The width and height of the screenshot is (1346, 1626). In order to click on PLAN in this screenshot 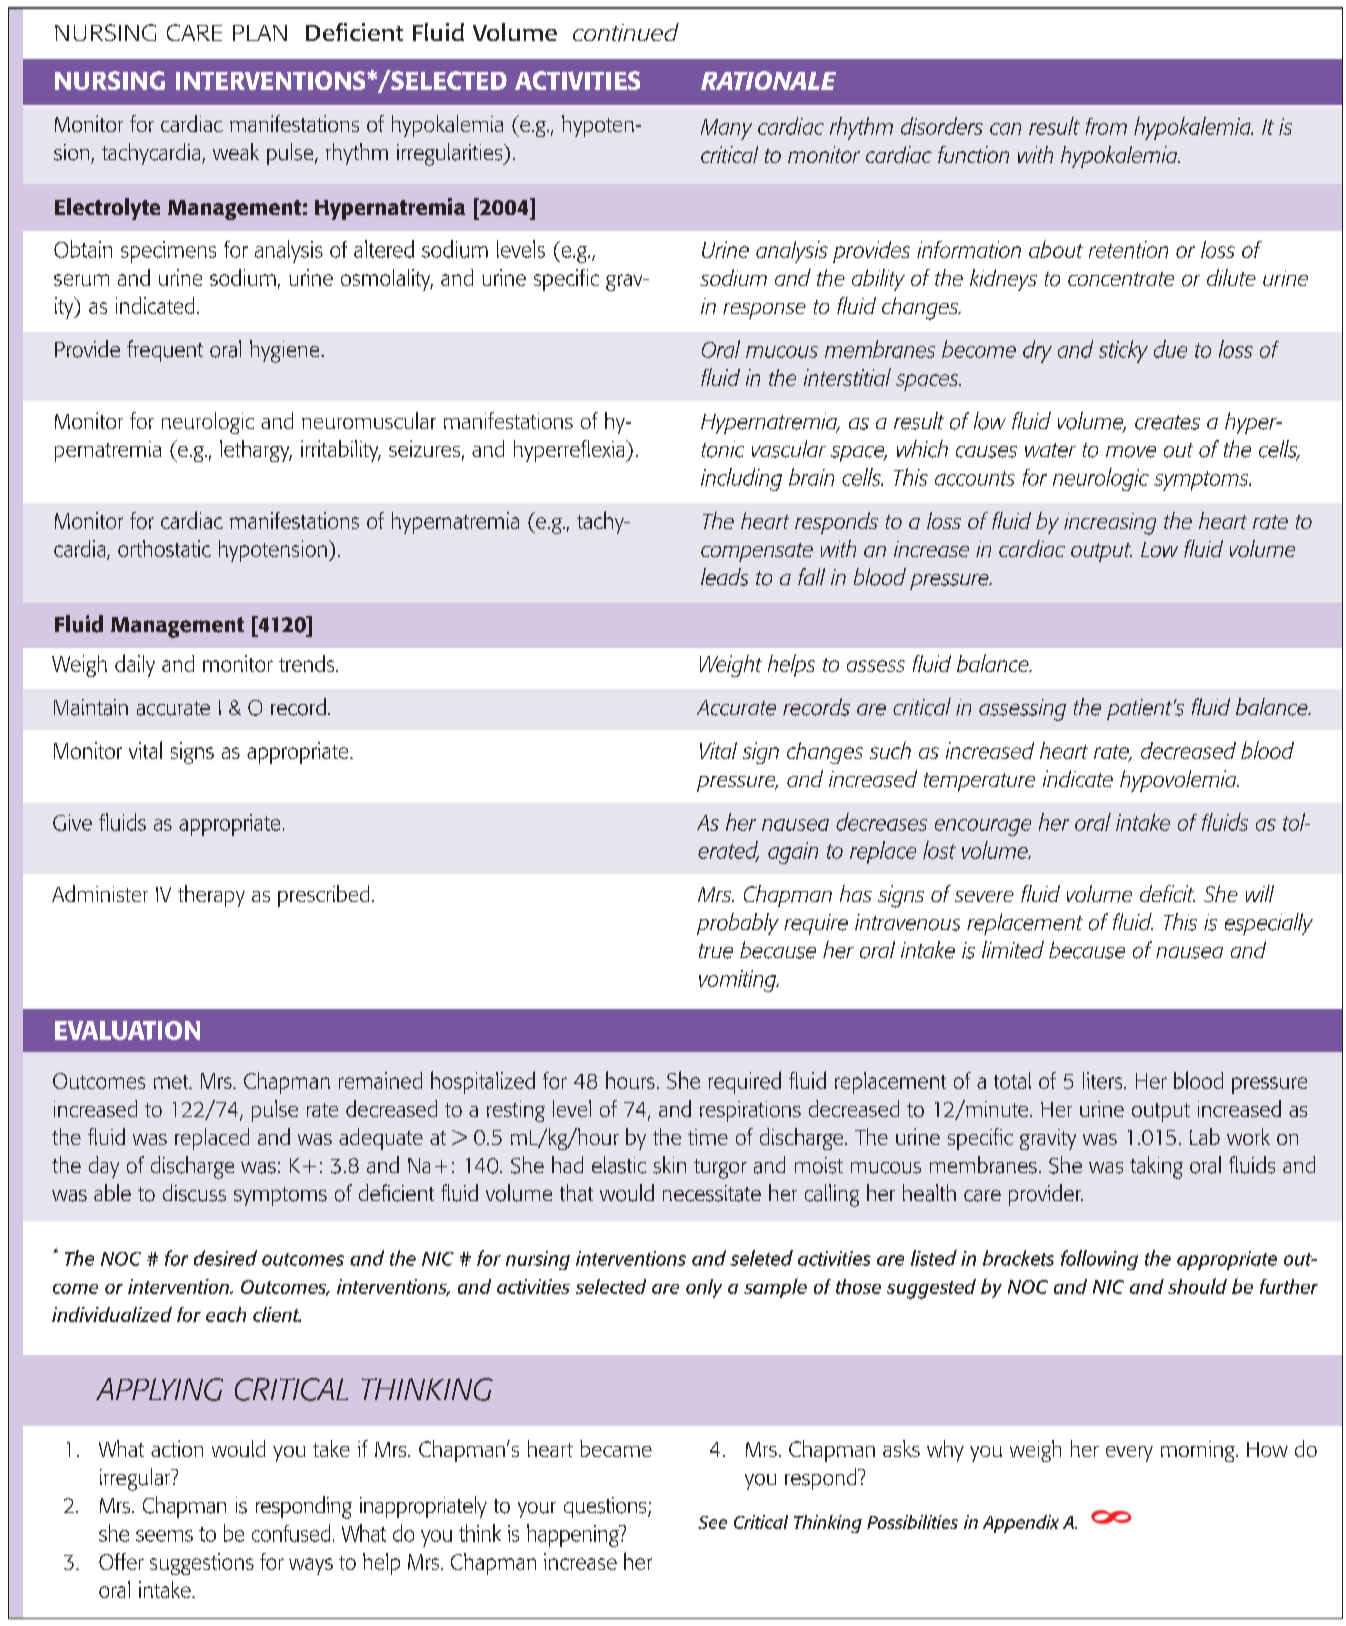, I will do `click(260, 33)`.
